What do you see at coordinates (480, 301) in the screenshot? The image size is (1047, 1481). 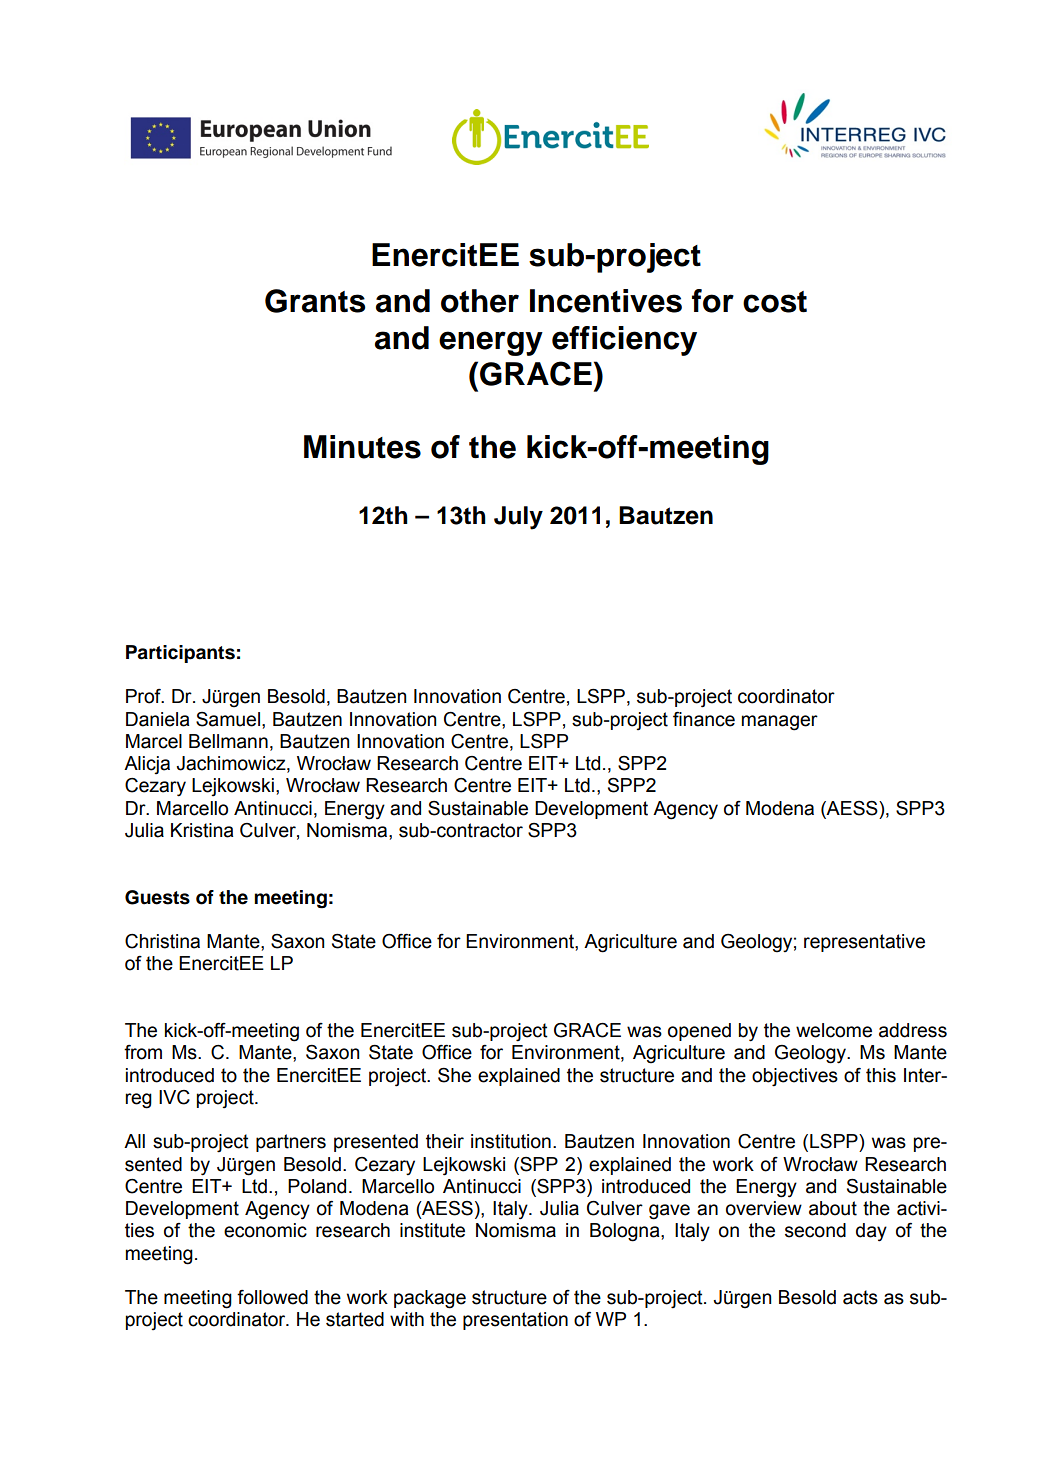 I see `other` at bounding box center [480, 301].
